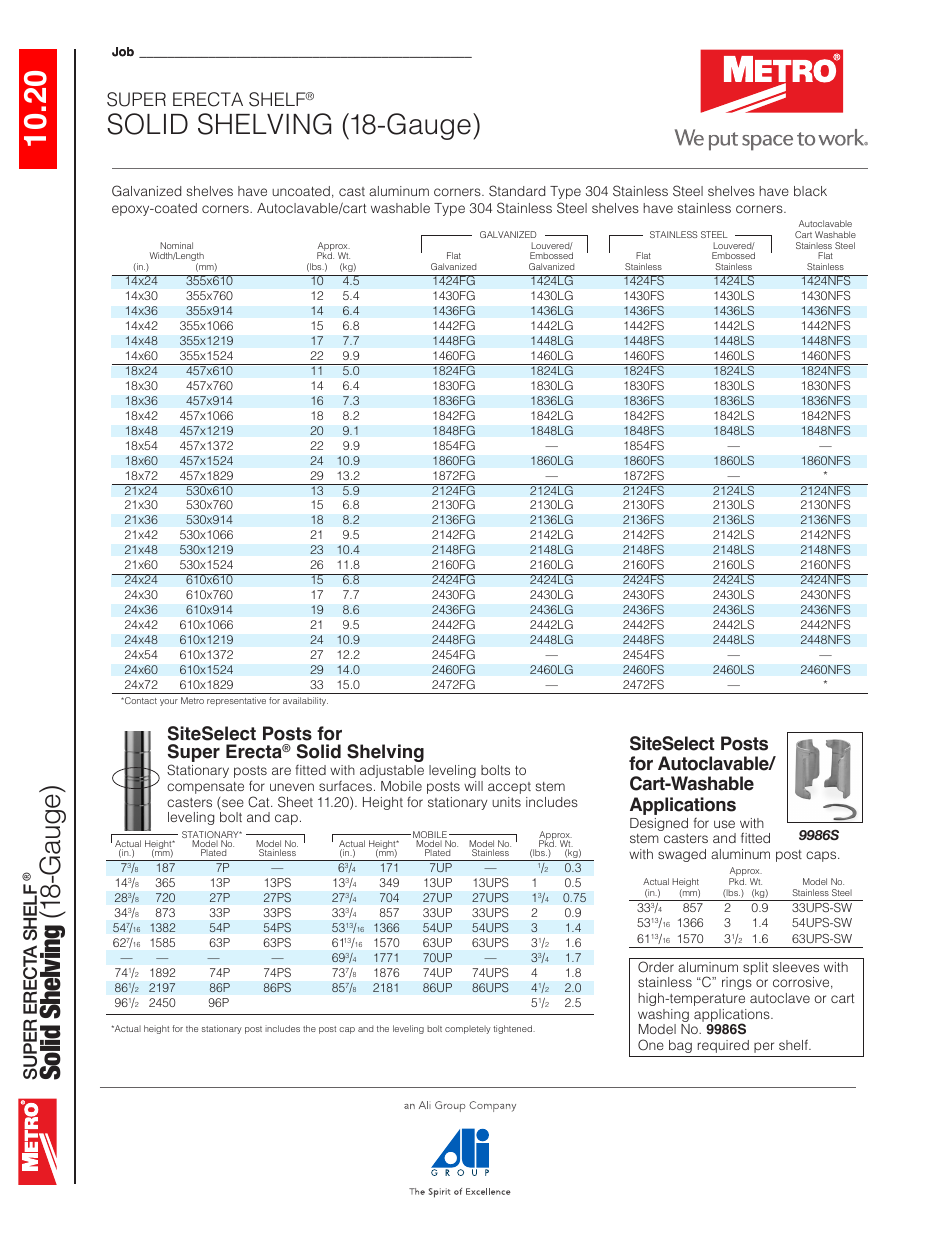 The width and height of the page is (952, 1233). What do you see at coordinates (810, 191) in the page?
I see `black` at bounding box center [810, 191].
